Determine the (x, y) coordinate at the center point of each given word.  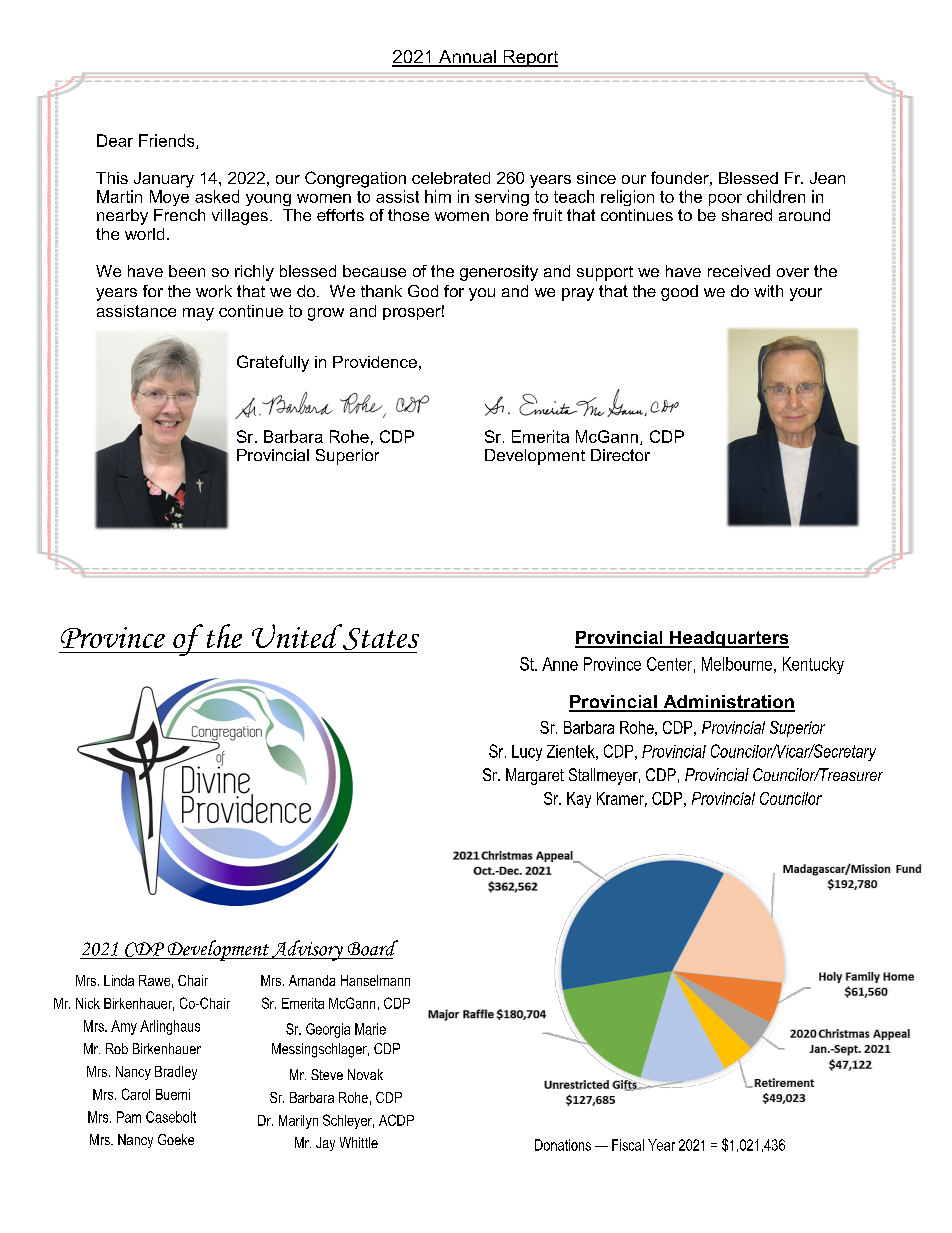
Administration (728, 703)
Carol (136, 1094)
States (379, 639)
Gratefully (273, 363)
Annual (467, 58)
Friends (168, 141)
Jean (827, 178)
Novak (365, 1074)
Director (620, 455)
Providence (375, 362)
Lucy (527, 753)
